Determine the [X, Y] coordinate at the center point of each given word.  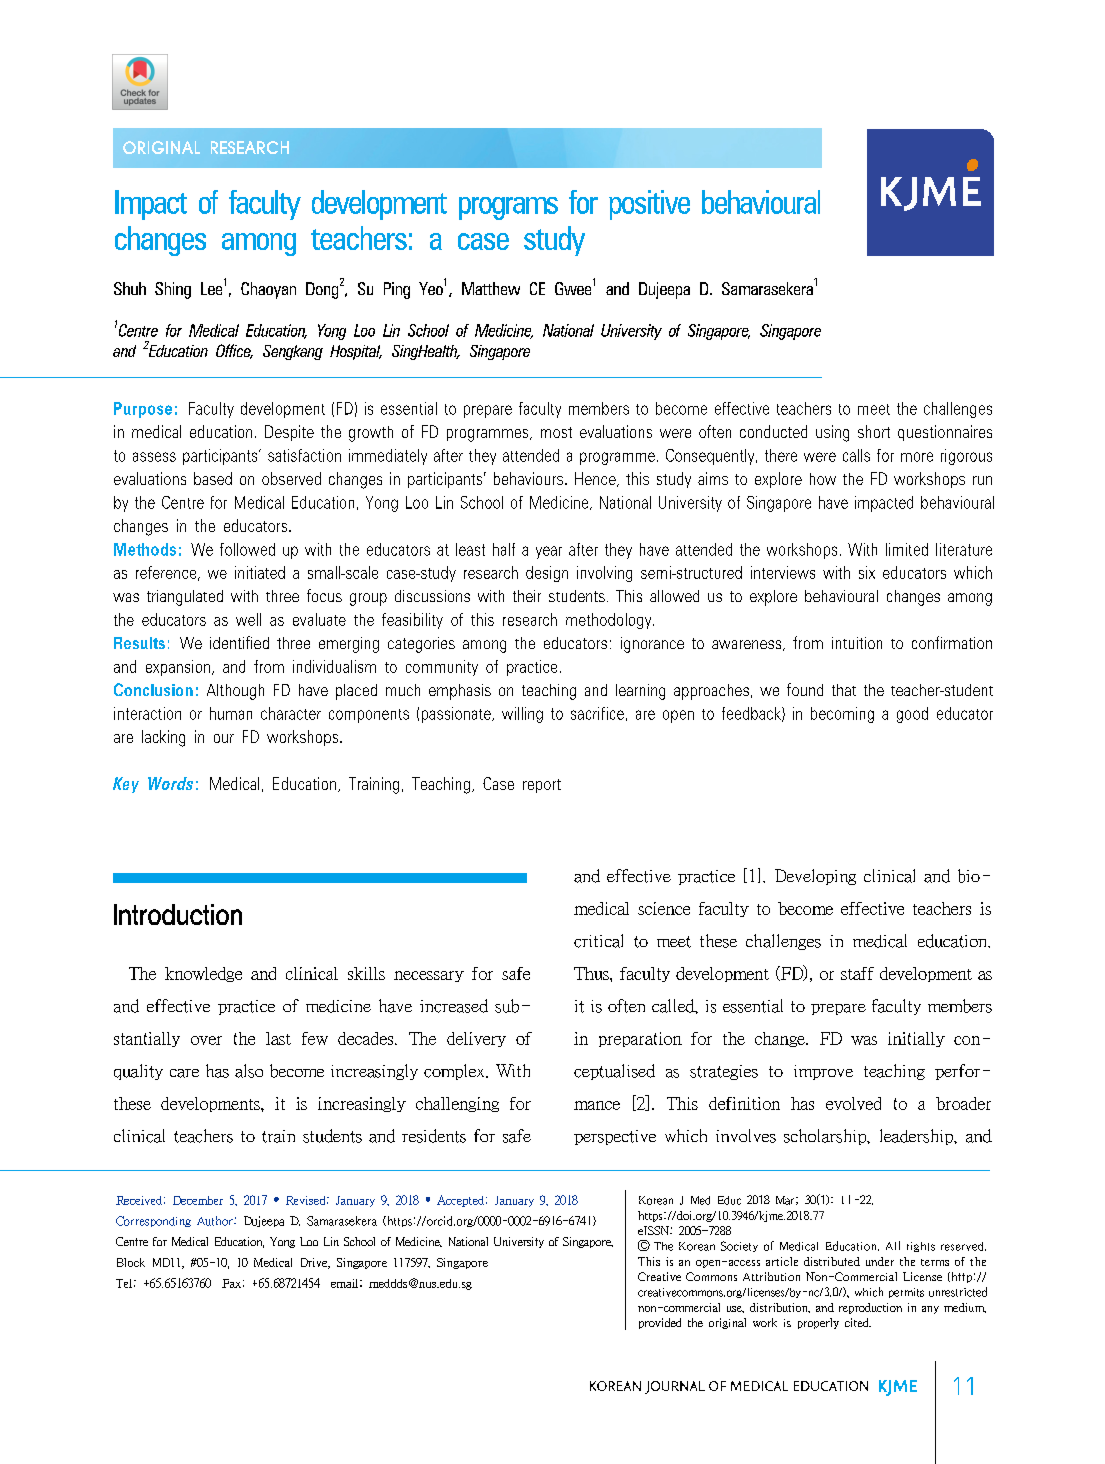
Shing [173, 290]
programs [508, 208]
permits [906, 1293]
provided [660, 1323]
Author [216, 1221]
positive [649, 205]
